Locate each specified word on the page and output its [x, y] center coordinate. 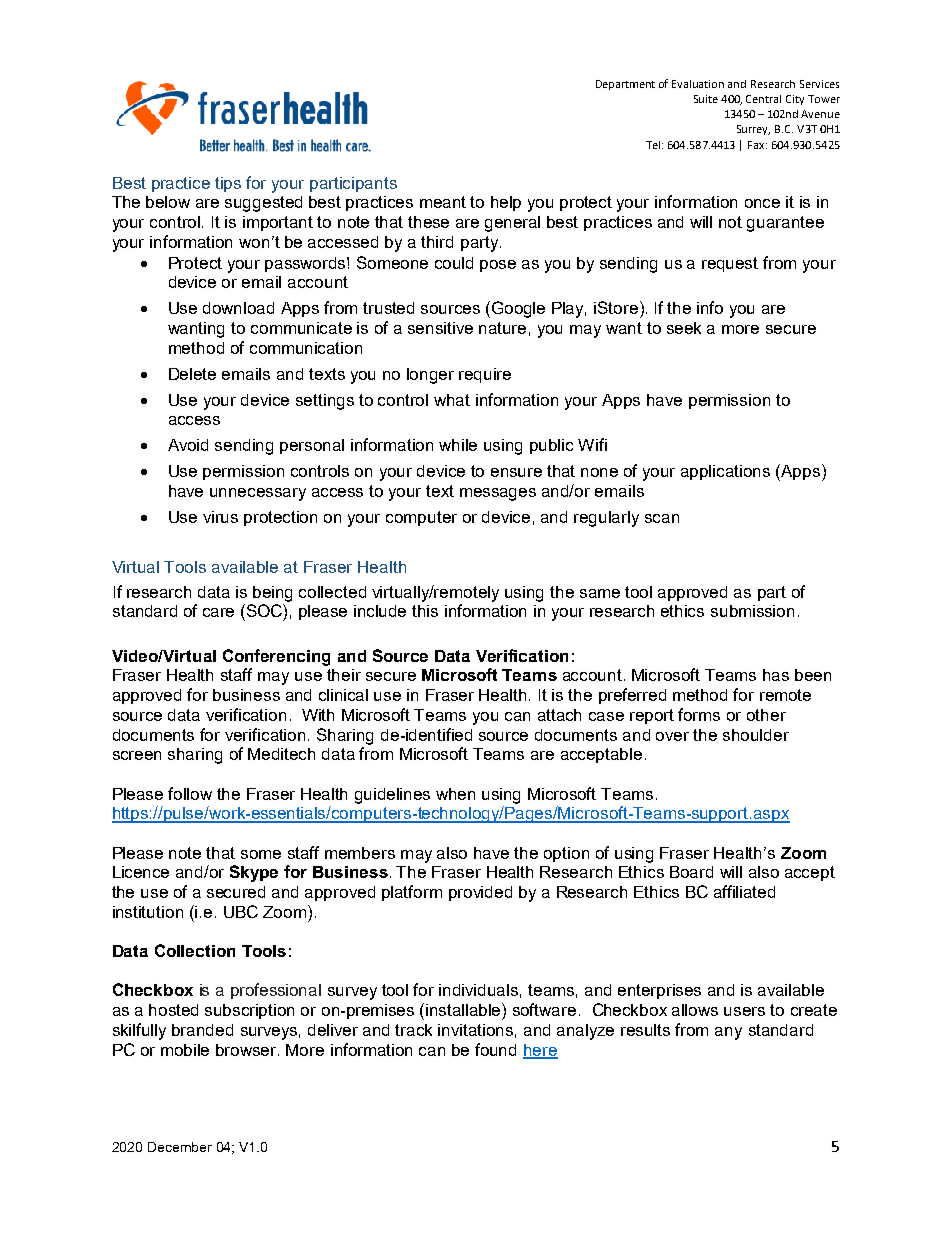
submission [752, 611]
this [425, 611]
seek [684, 328]
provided [480, 893]
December [180, 1147]
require [485, 375]
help [506, 203]
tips [228, 184]
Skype [254, 873]
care [218, 612]
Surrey [753, 130]
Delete [192, 374]
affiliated [744, 891]
